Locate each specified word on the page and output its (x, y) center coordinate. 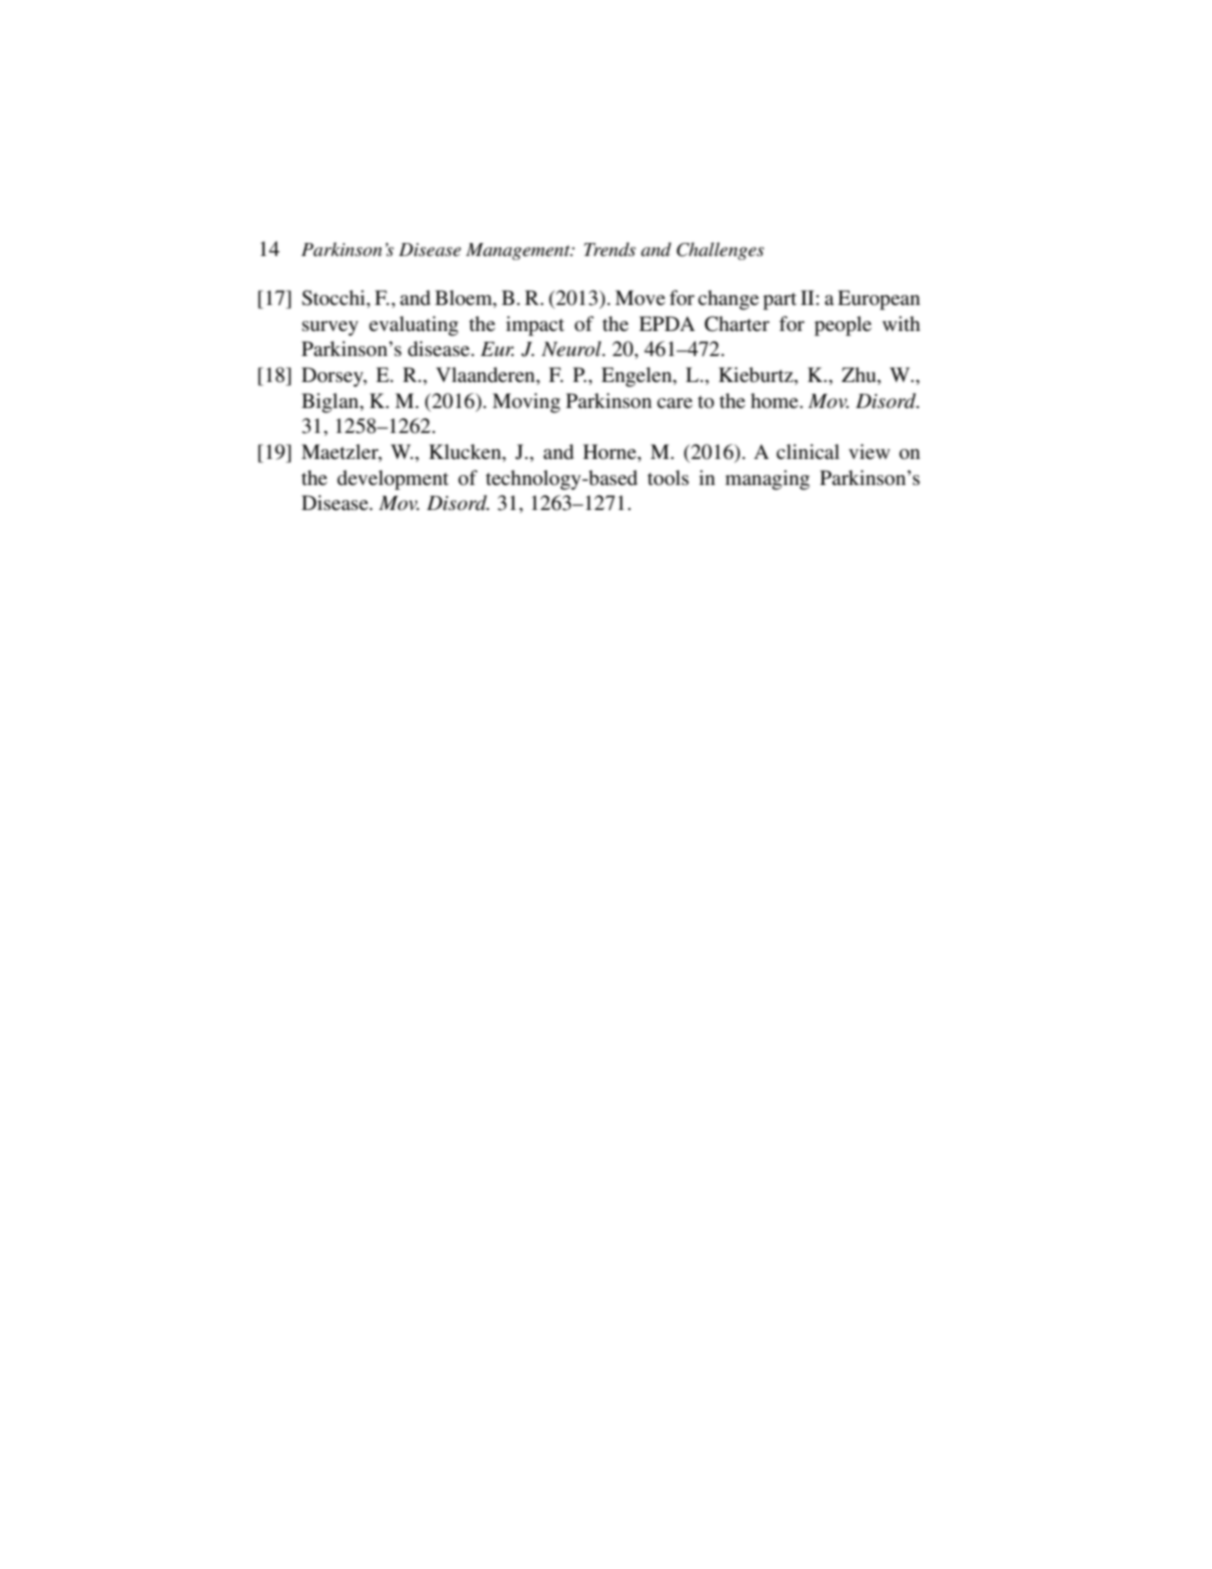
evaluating (413, 326)
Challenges (720, 251)
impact (535, 326)
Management (519, 251)
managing (767, 480)
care (675, 403)
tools (668, 478)
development (393, 480)
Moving (526, 403)
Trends (610, 249)
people (843, 326)
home (776, 401)
